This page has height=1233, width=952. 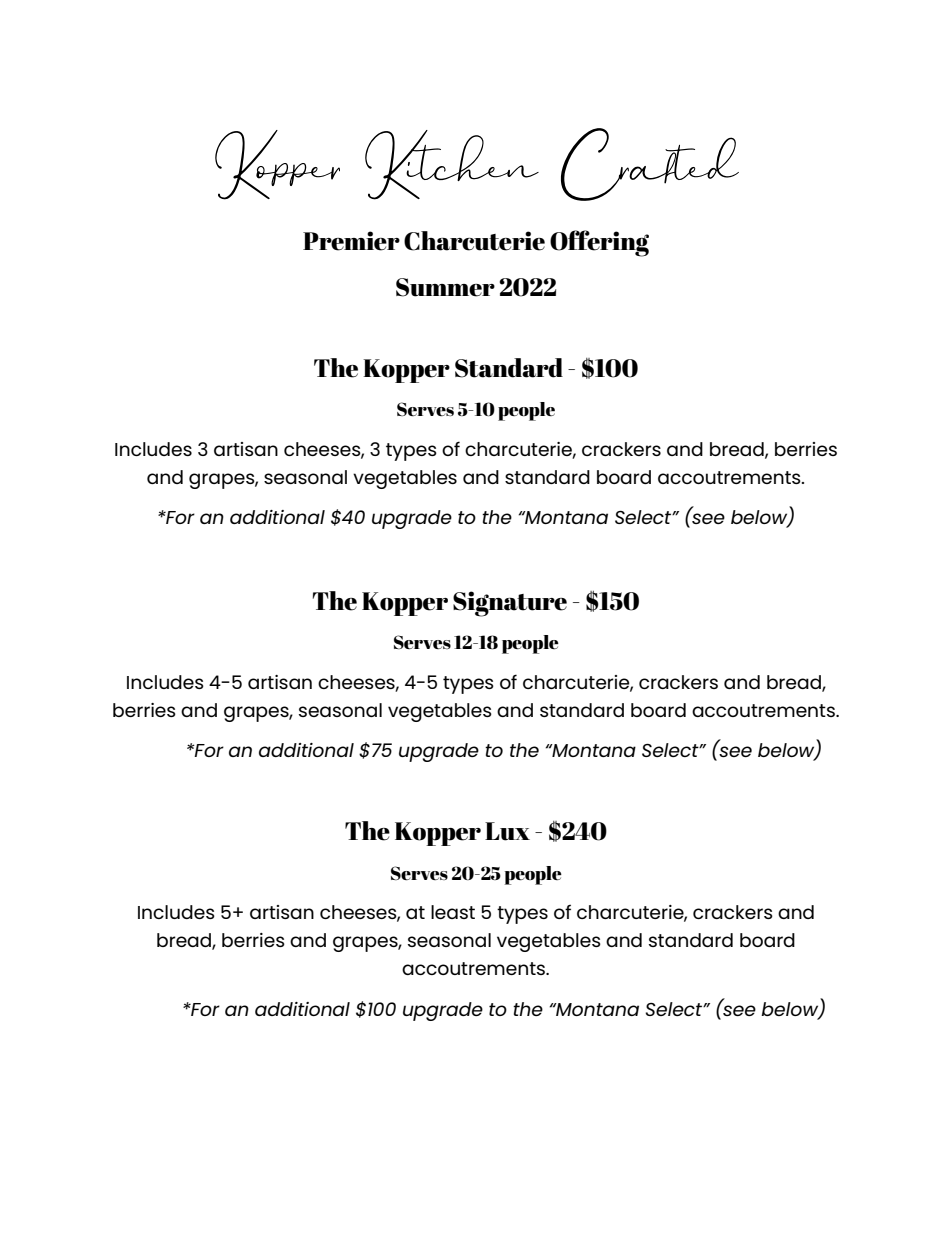 I want to click on Crafted, so click(x=650, y=164).
